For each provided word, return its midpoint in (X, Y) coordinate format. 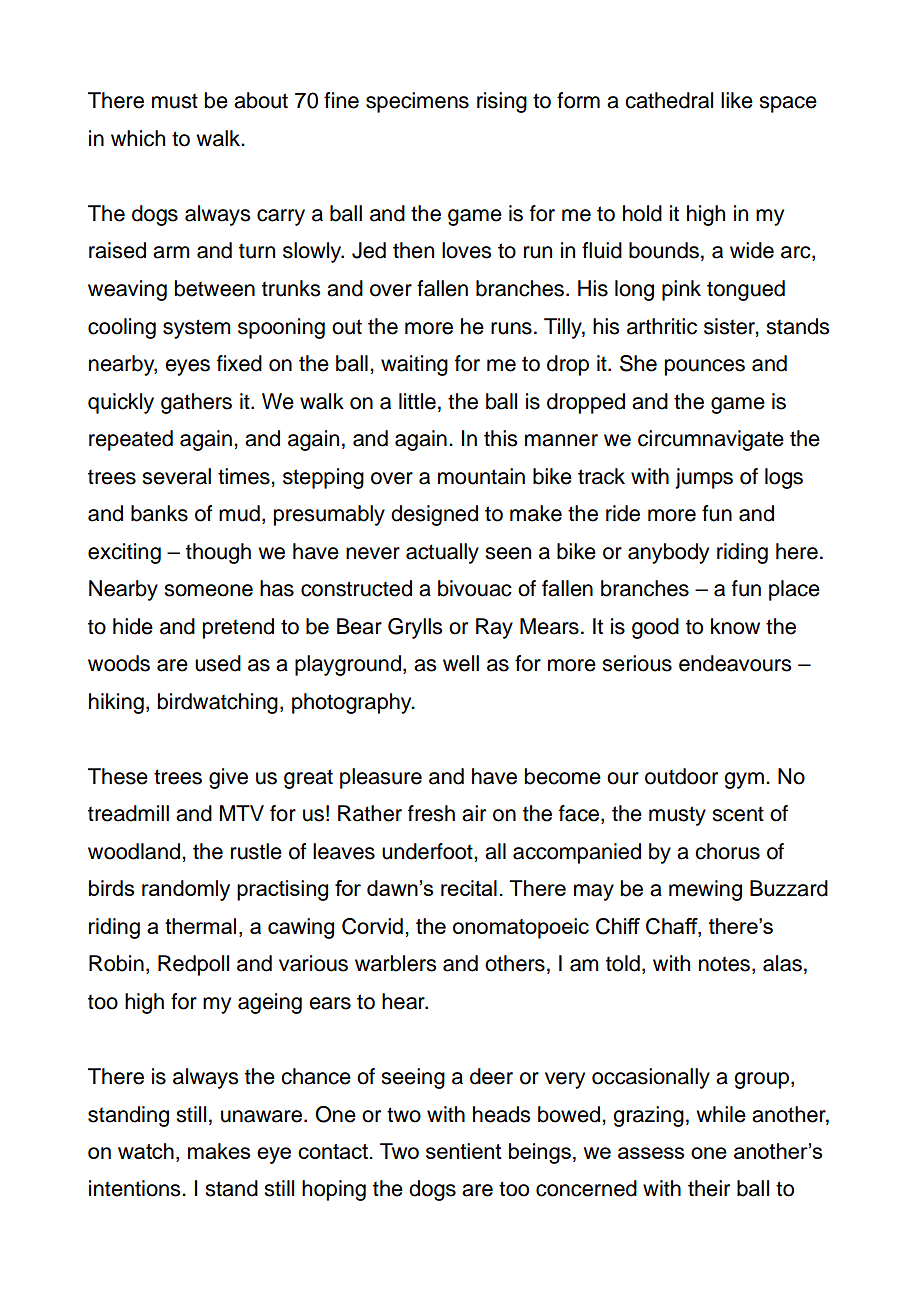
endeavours (735, 663)
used (218, 663)
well (461, 663)
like (737, 100)
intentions (136, 1188)
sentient (464, 1151)
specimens (417, 102)
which (138, 138)
